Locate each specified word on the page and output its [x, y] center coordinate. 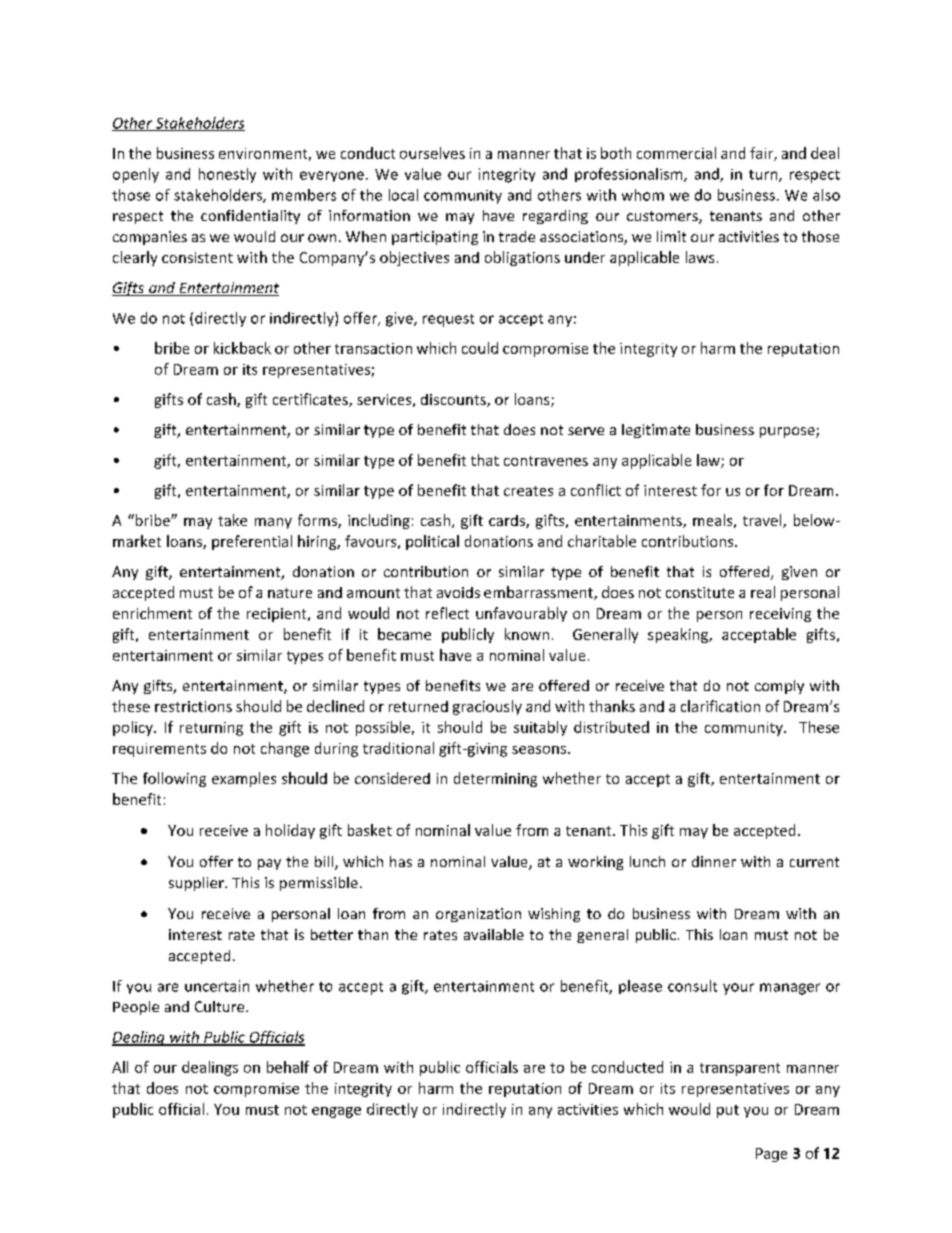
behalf [288, 1067]
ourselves [432, 153]
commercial [676, 153]
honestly [227, 175]
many [273, 523]
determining [495, 779]
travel [763, 521]
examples [244, 779]
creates [528, 491]
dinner [714, 861]
